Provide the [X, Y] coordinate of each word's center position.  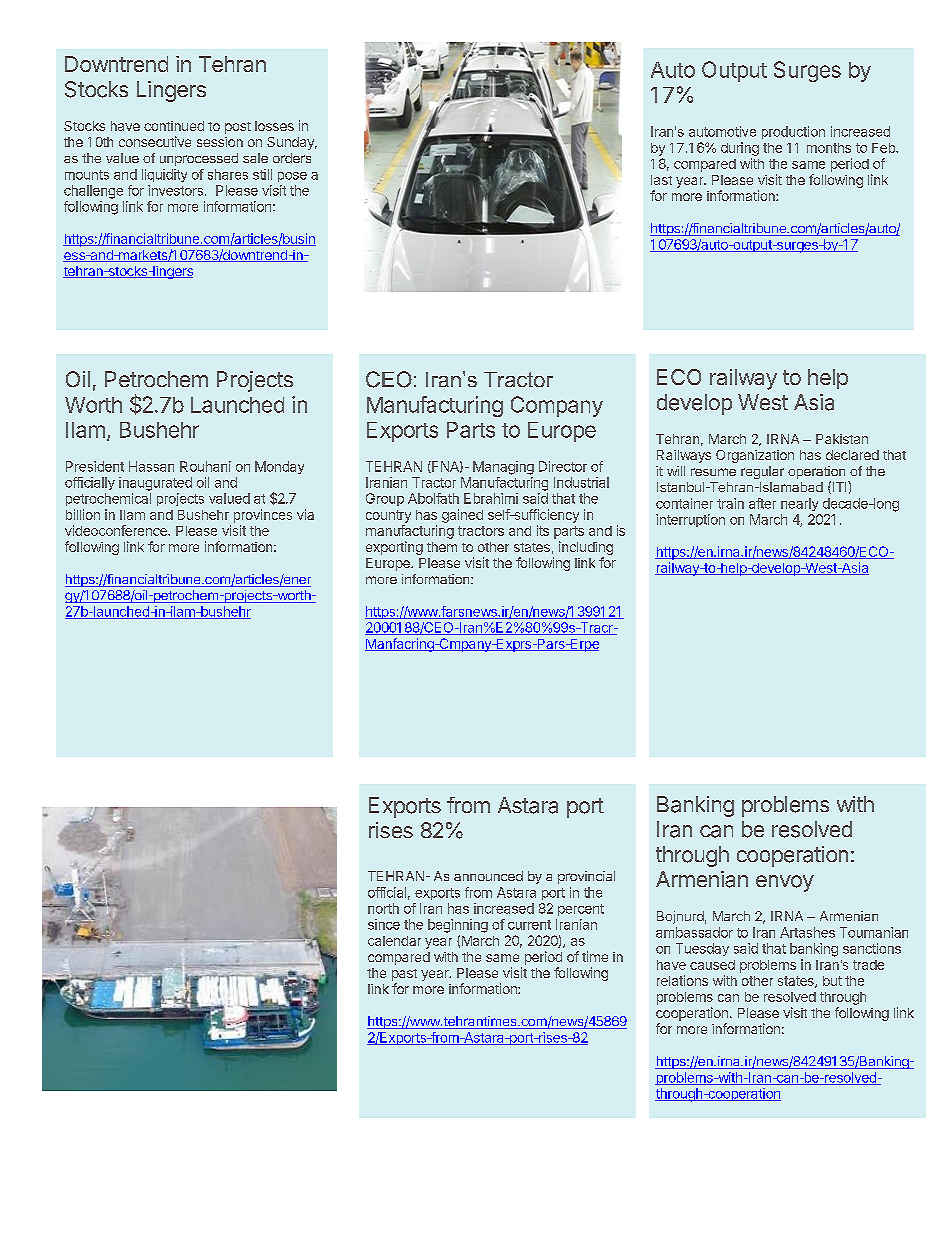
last [661, 180]
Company [557, 406]
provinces [263, 516]
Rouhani [205, 466]
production [793, 132]
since [384, 924]
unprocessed [199, 159]
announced [488, 876]
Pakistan [842, 439]
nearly [799, 504]
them [442, 547]
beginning [458, 926]
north [383, 908]
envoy [785, 883]
